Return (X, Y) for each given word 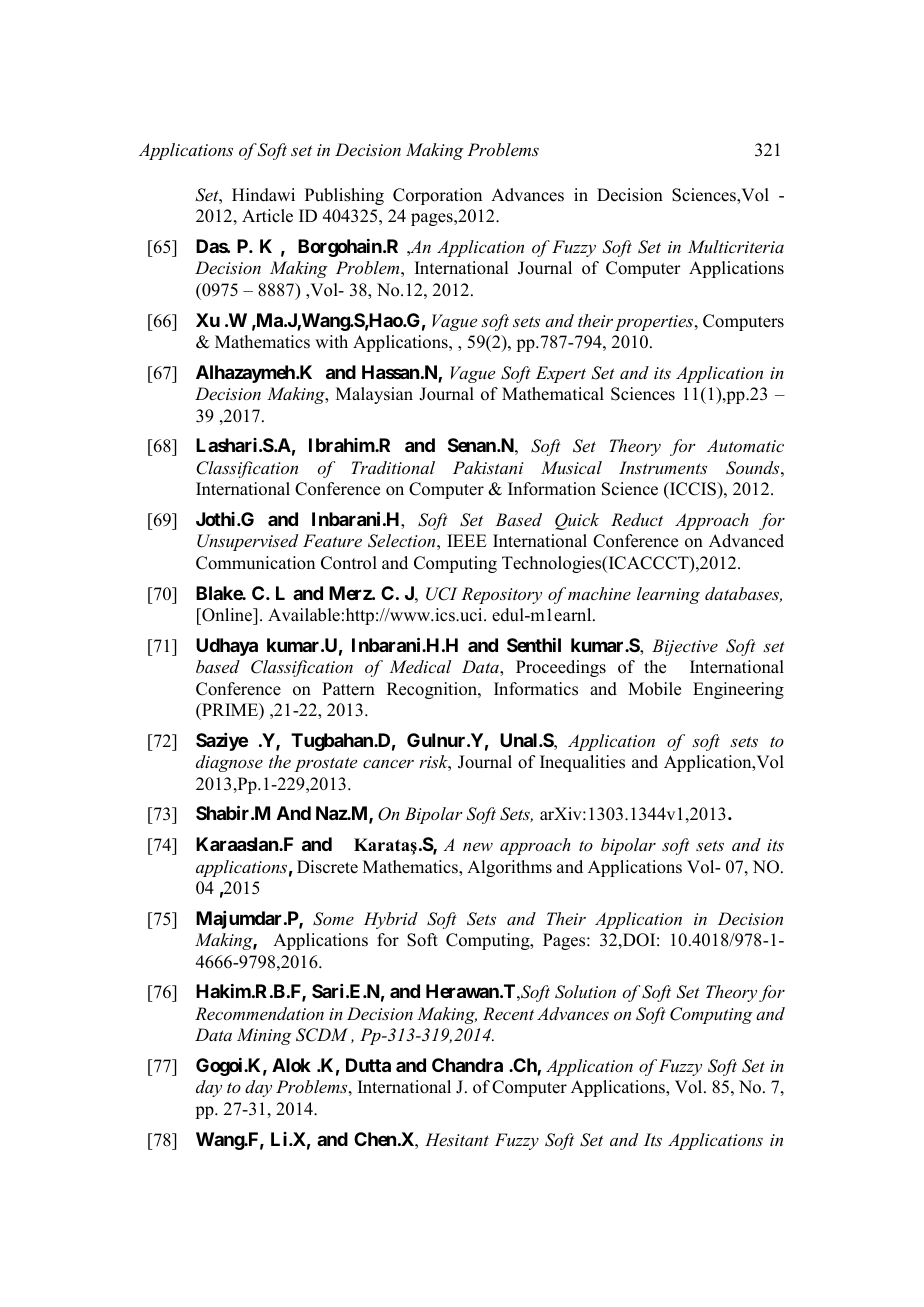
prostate (326, 764)
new (478, 846)
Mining (264, 1036)
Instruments (663, 467)
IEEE (467, 540)
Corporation (437, 196)
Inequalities (582, 763)
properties (655, 323)
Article (267, 216)
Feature (332, 540)
